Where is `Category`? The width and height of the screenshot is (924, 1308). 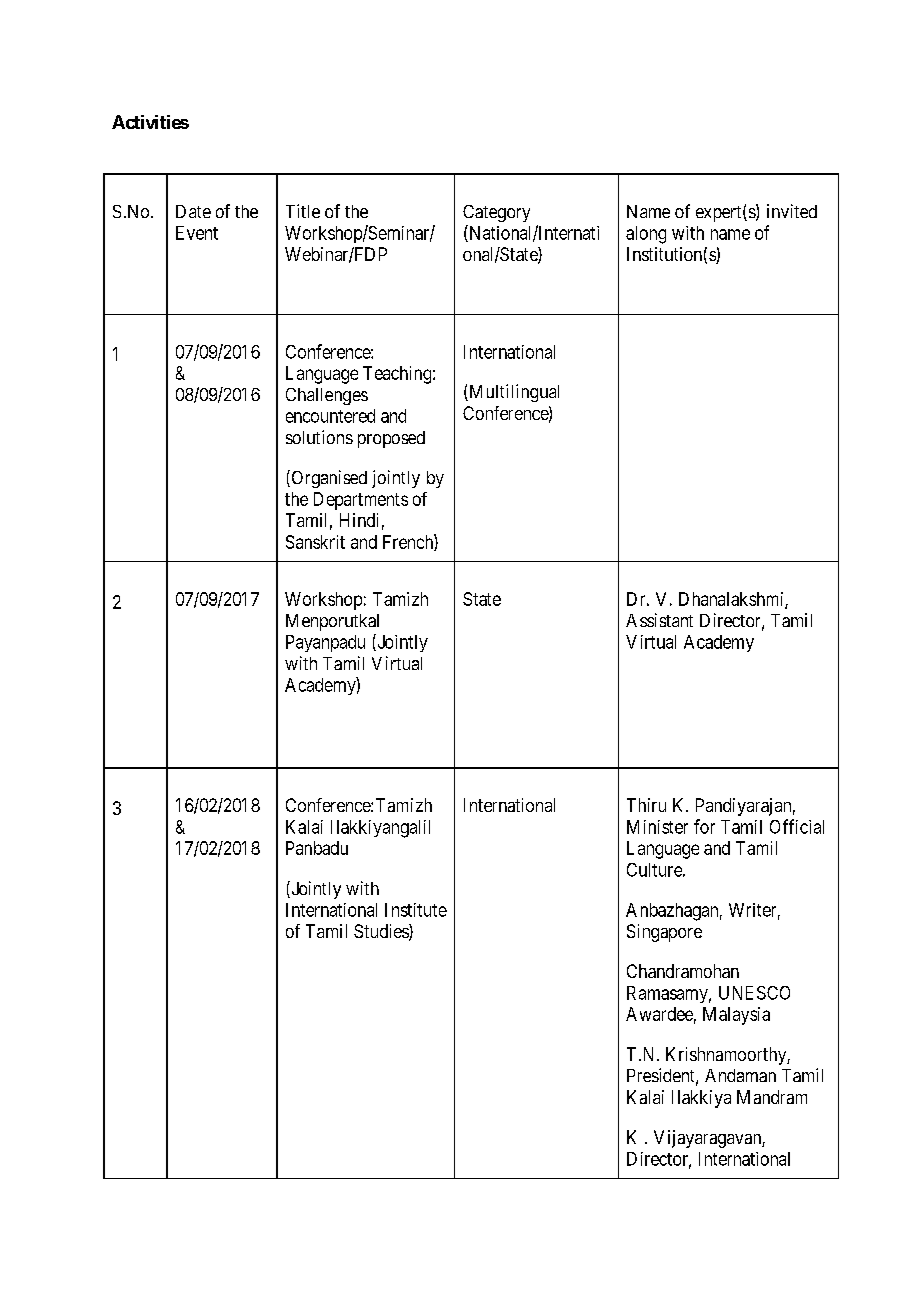
Category is located at coordinates (496, 213).
